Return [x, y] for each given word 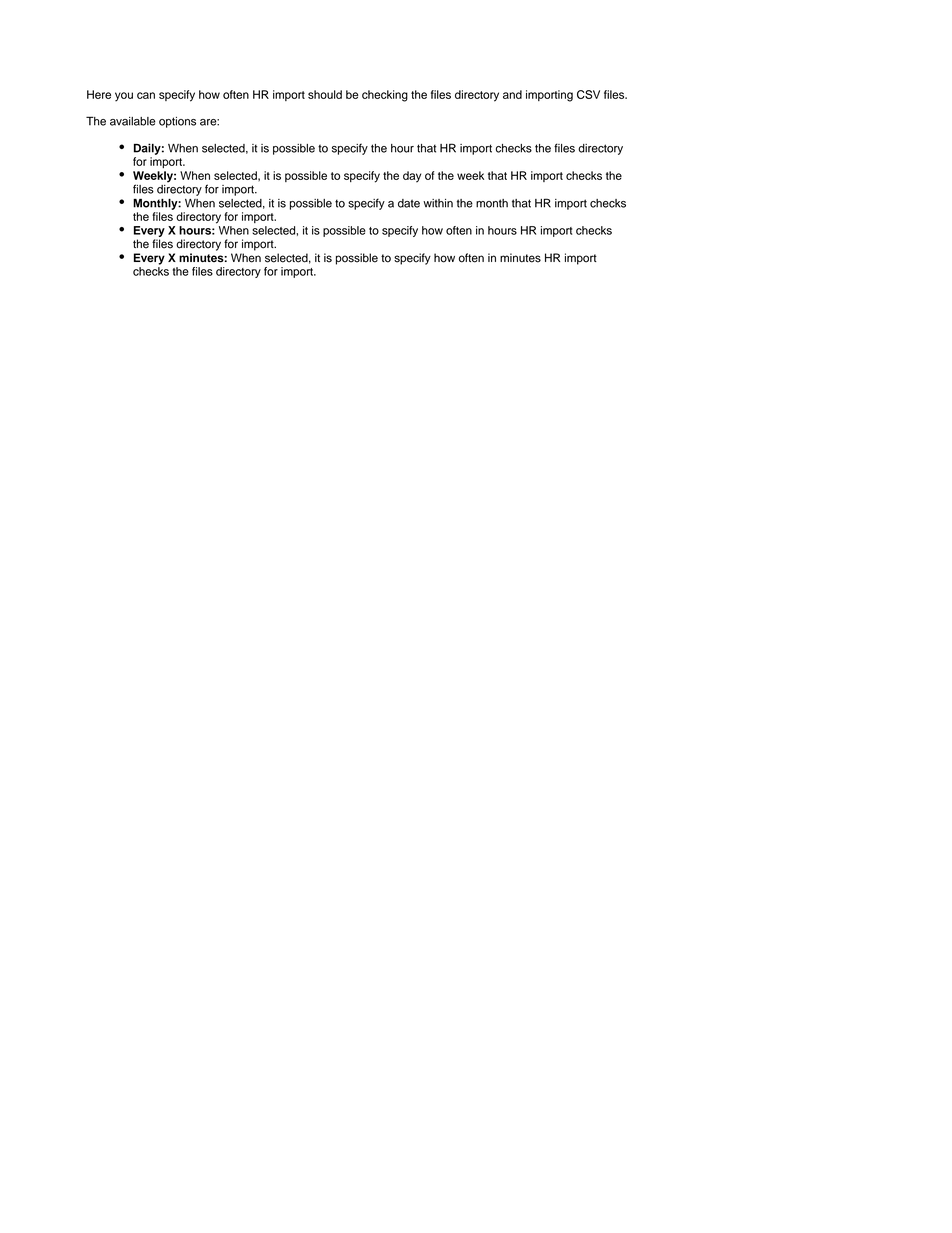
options [177, 122]
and [512, 94]
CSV [588, 94]
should [325, 94]
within [438, 203]
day [412, 177]
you [124, 97]
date [409, 203]
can [146, 95]
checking [385, 96]
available [132, 121]
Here [99, 94]
